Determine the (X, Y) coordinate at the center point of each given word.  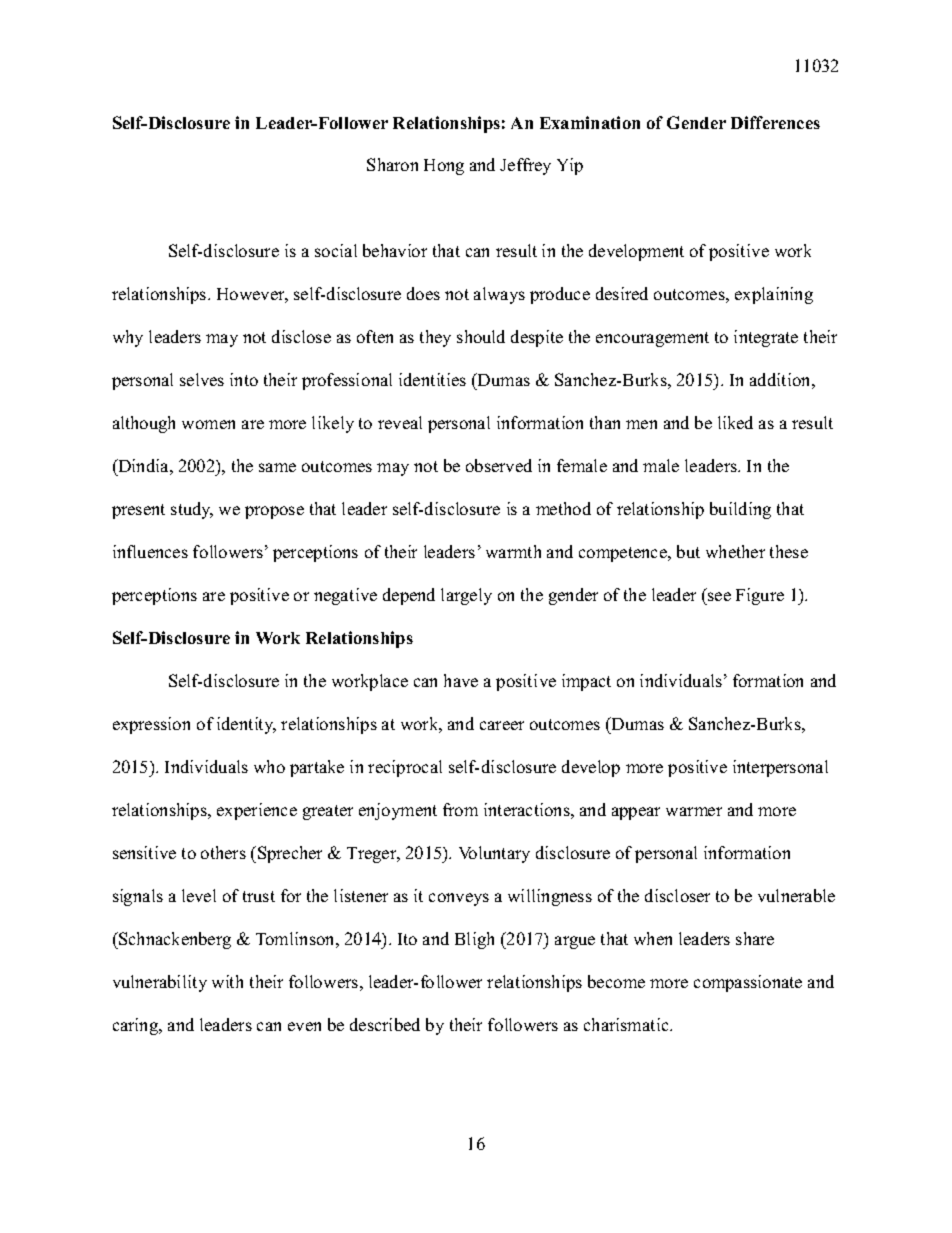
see (719, 596)
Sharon (392, 164)
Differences (775, 122)
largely (466, 596)
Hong (444, 167)
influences (150, 551)
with (227, 981)
